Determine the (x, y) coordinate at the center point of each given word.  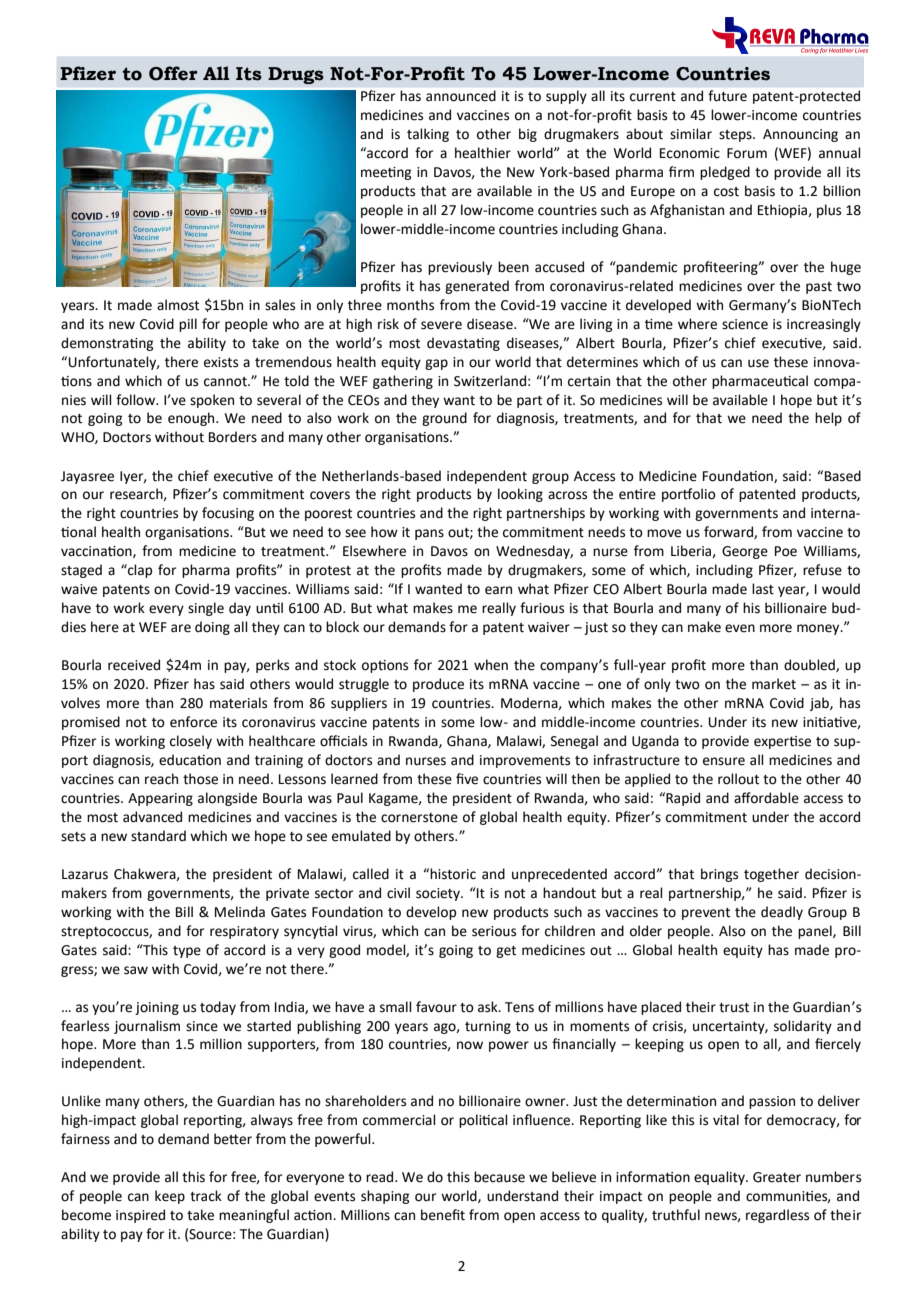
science (745, 324)
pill (188, 325)
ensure (724, 761)
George (745, 552)
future (727, 95)
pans (429, 534)
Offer (173, 73)
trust (734, 1008)
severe (441, 325)
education (190, 760)
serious (494, 931)
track (206, 1196)
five (467, 779)
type (187, 952)
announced (461, 95)
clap (139, 571)
